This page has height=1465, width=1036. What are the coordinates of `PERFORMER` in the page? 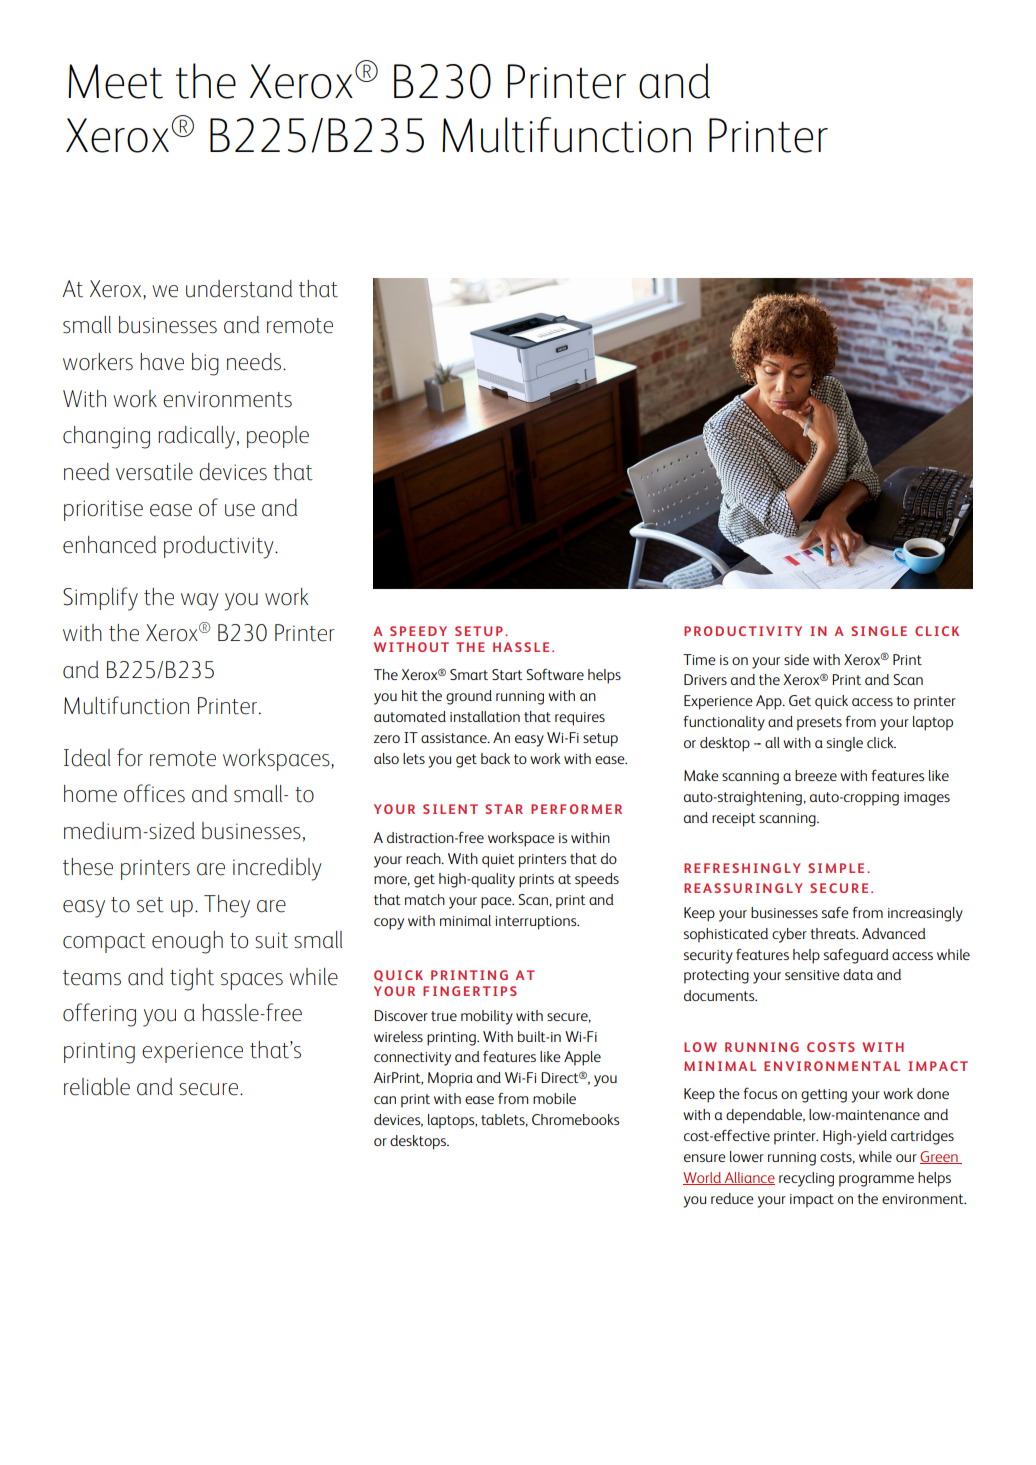 It's located at (576, 809).
